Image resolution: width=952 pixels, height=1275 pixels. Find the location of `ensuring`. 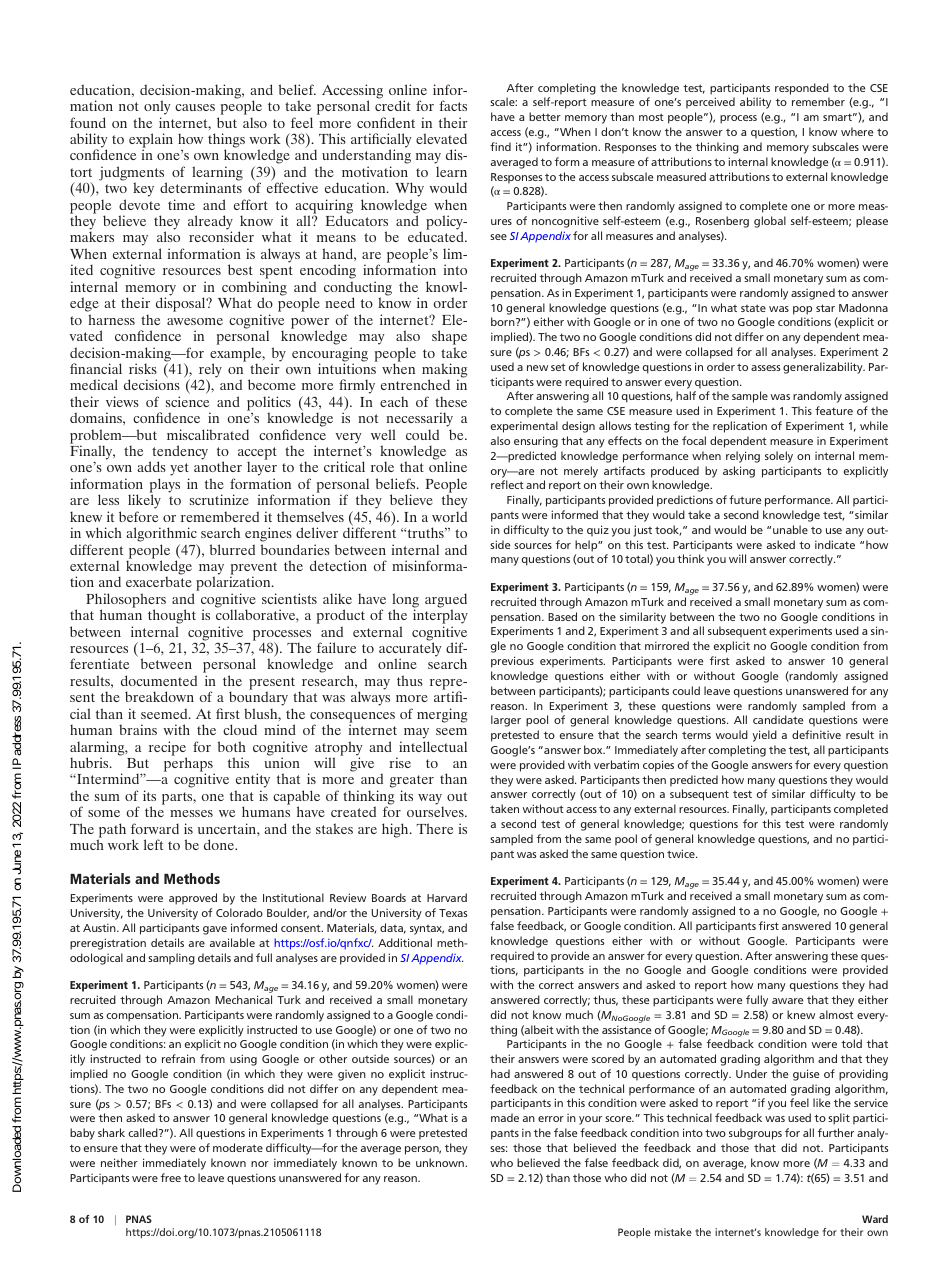

ensuring is located at coordinates (536, 442).
